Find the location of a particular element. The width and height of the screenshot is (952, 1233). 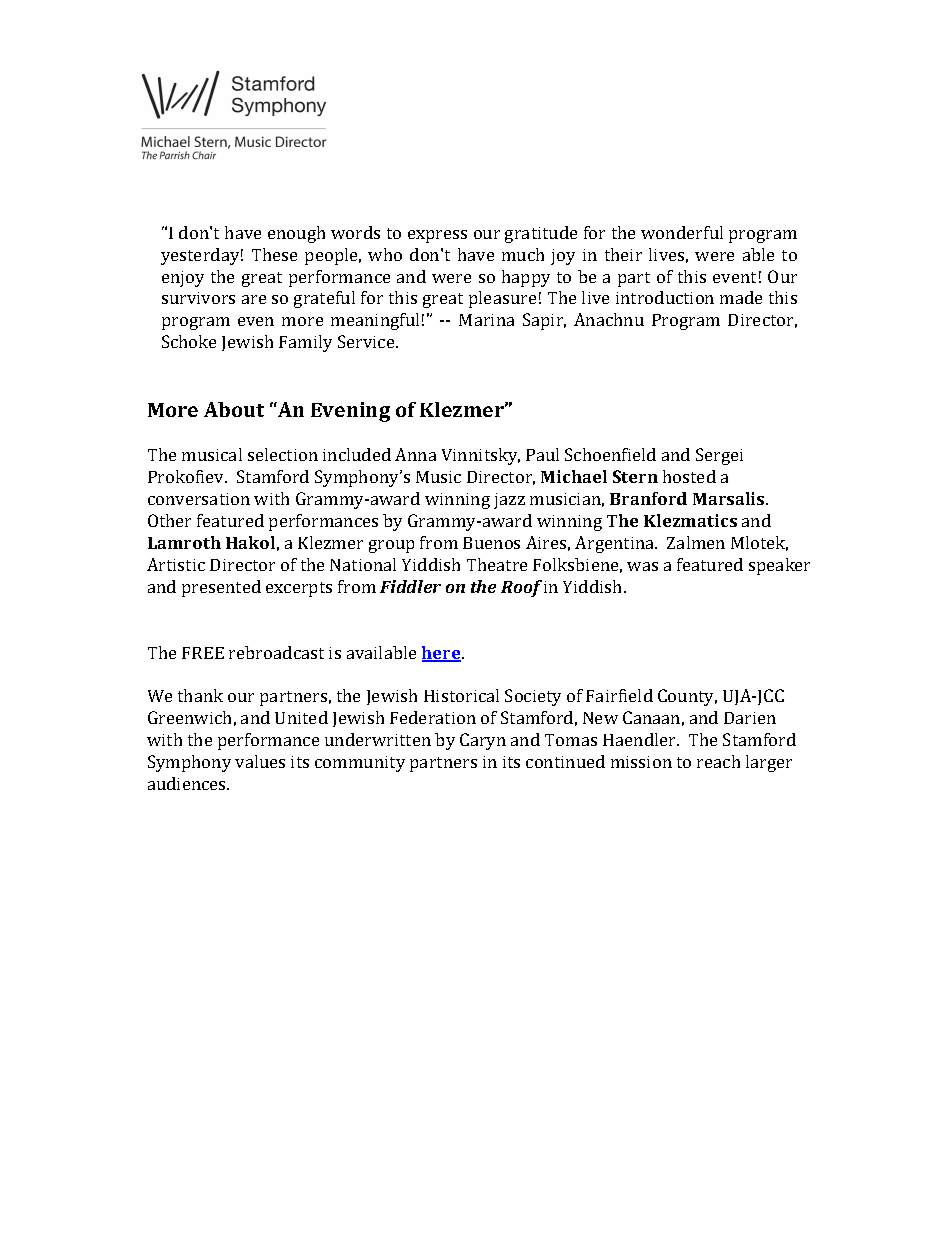

About is located at coordinates (234, 409).
